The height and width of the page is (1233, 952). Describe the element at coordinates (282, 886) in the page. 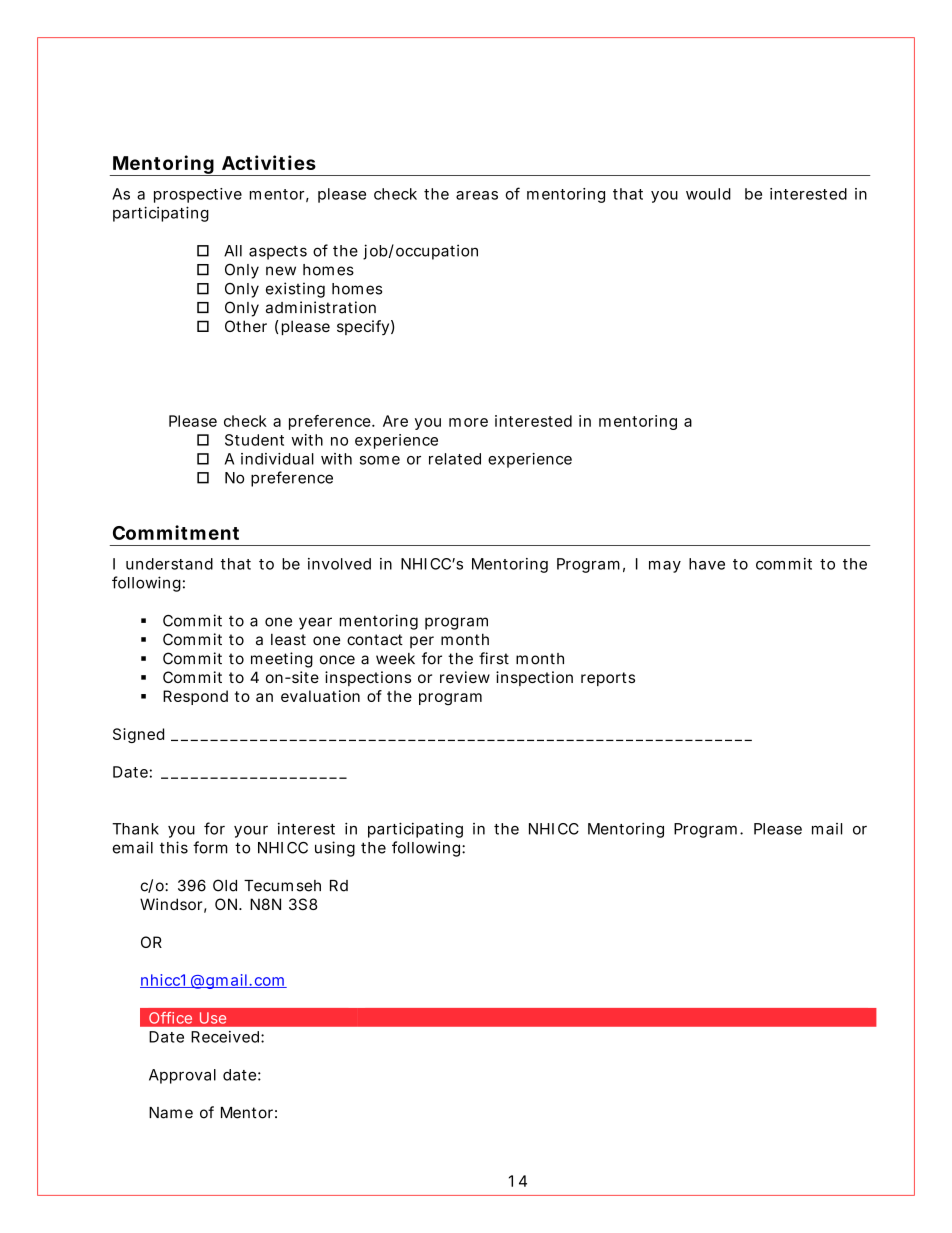

I see `Tecumseh` at that location.
